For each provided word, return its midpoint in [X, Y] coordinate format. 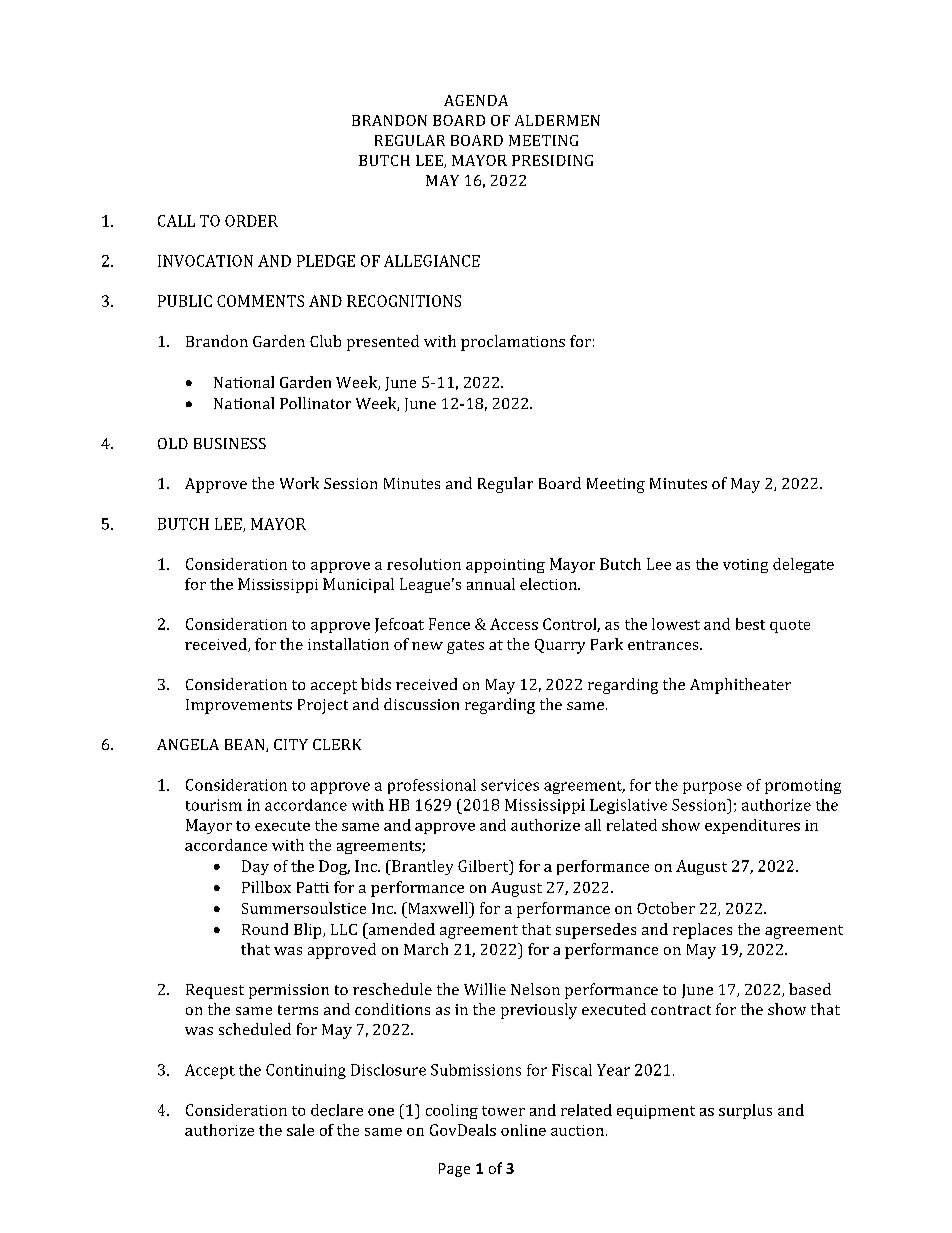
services [510, 785]
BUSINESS [230, 443]
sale [300, 1130]
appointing [505, 566]
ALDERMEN [557, 120]
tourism [214, 805]
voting [745, 566]
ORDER [251, 221]
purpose [712, 788]
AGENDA [476, 100]
